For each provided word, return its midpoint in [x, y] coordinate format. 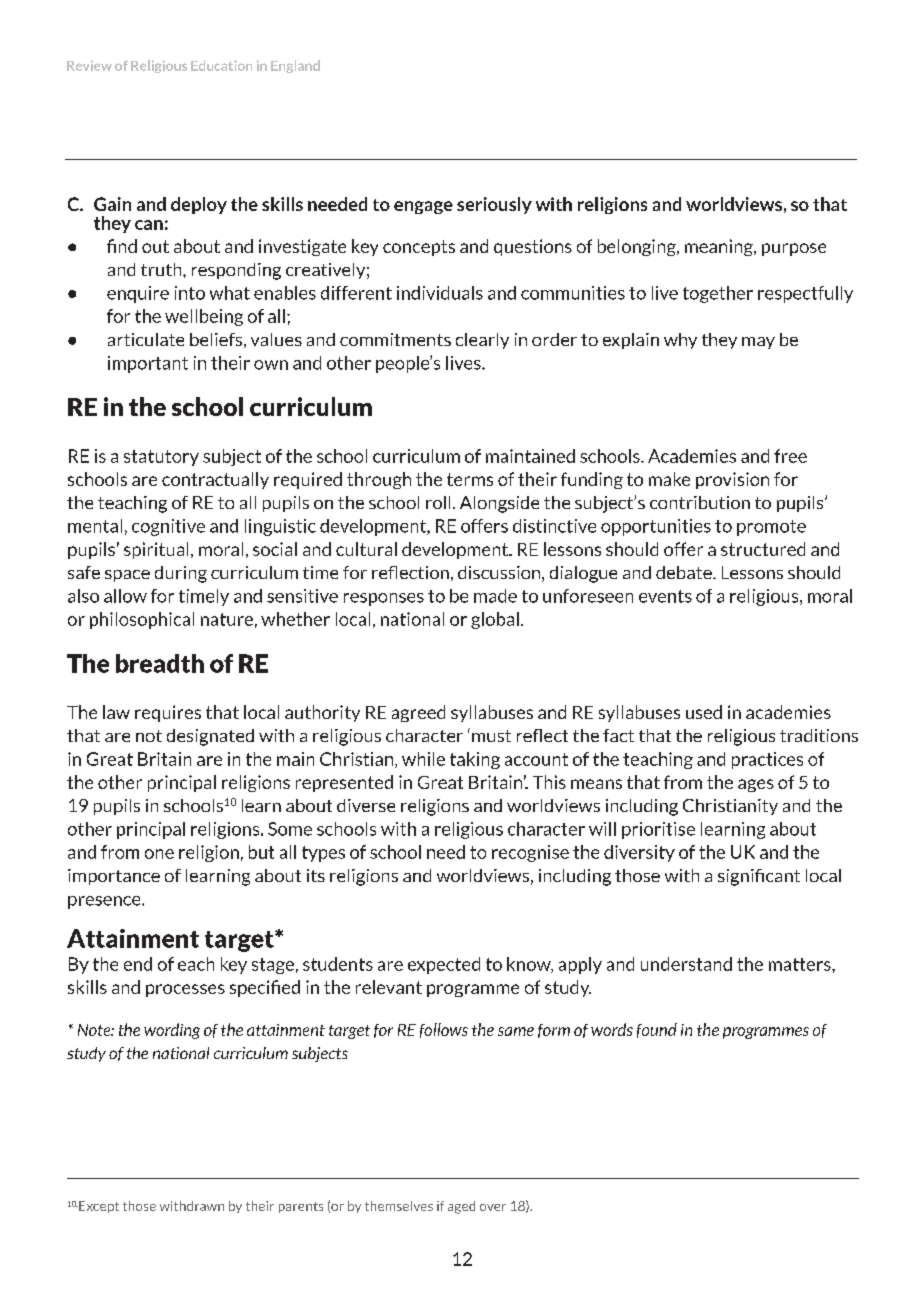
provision [732, 480]
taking [475, 760]
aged [461, 1207]
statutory [161, 458]
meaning [720, 247]
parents [301, 1207]
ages [756, 785]
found [657, 1030]
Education [221, 65]
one [159, 854]
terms [470, 479]
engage [423, 207]
